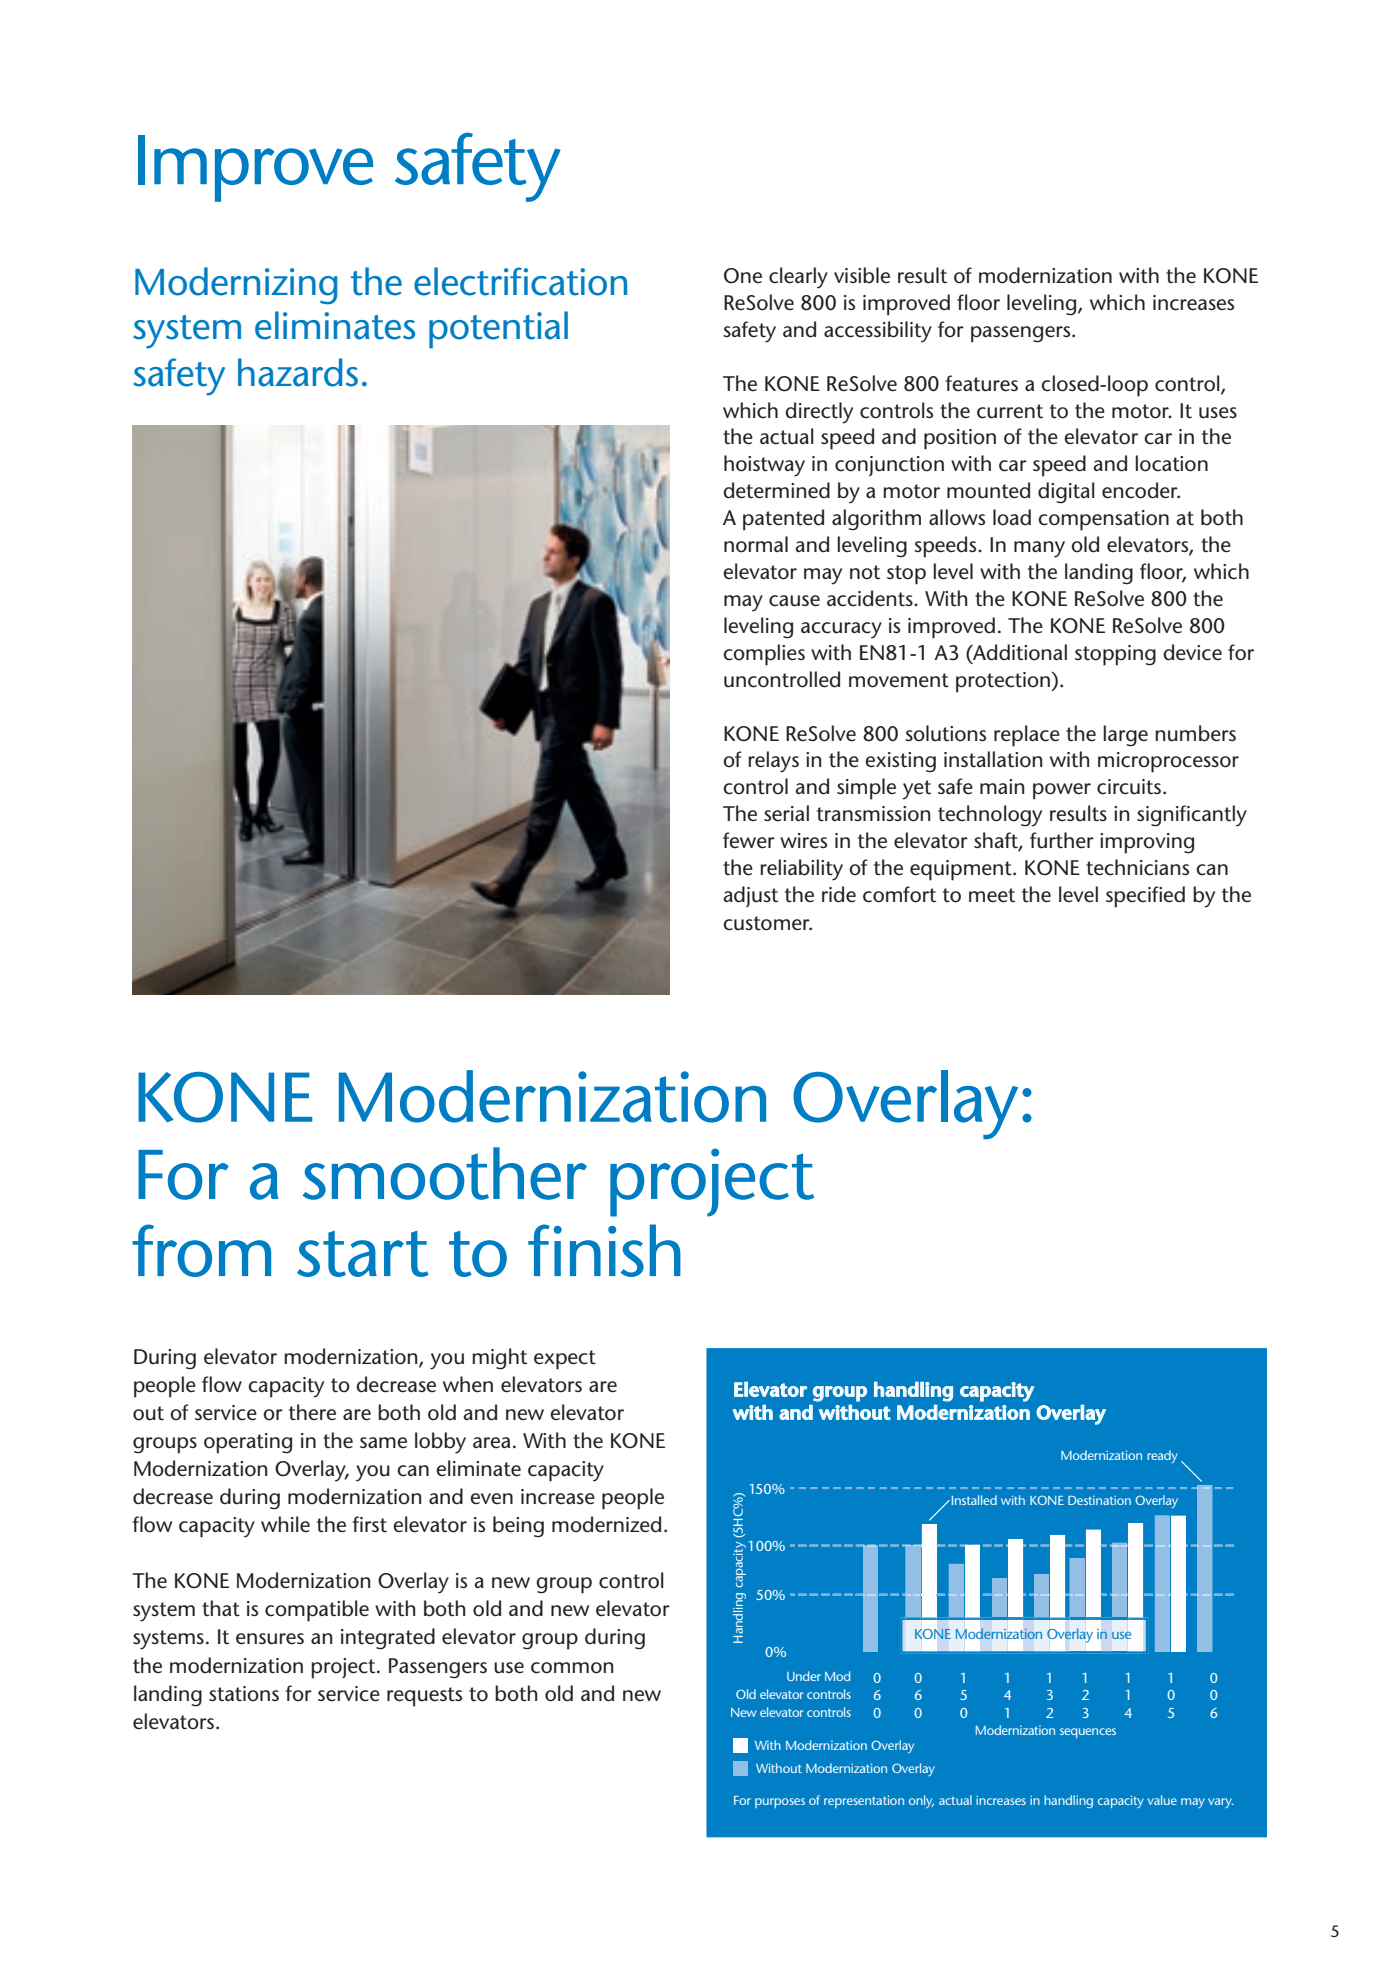 Image resolution: width=1393 pixels, height=1970 pixels. I want to click on relays, so click(773, 762).
